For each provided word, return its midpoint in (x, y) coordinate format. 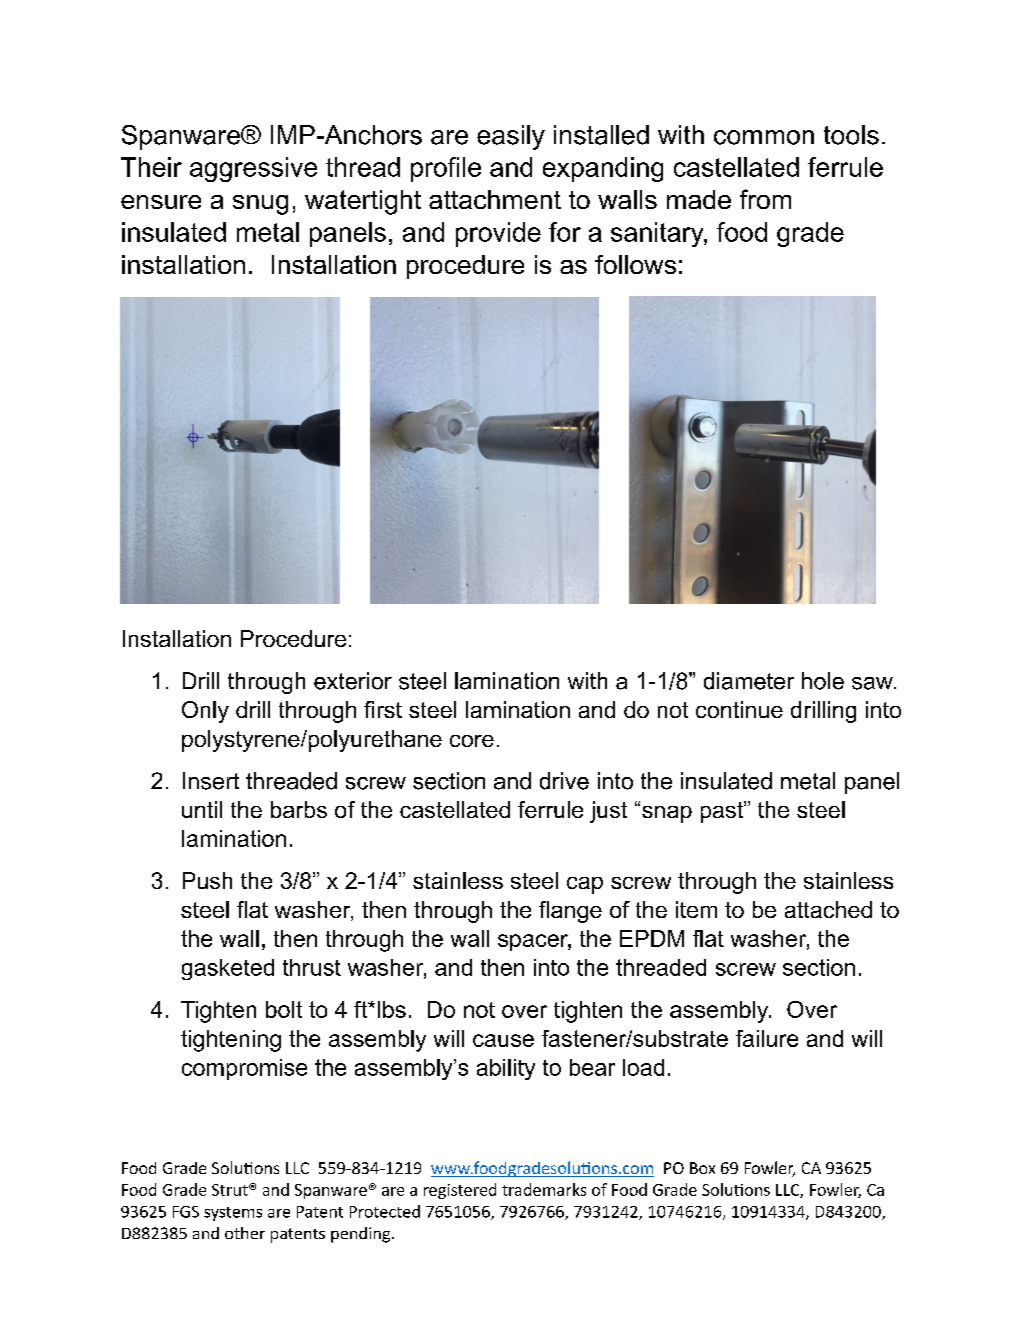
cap (585, 885)
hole (823, 681)
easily (511, 137)
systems (233, 1214)
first (383, 709)
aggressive (253, 169)
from (765, 199)
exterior (353, 681)
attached (828, 909)
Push (207, 880)
